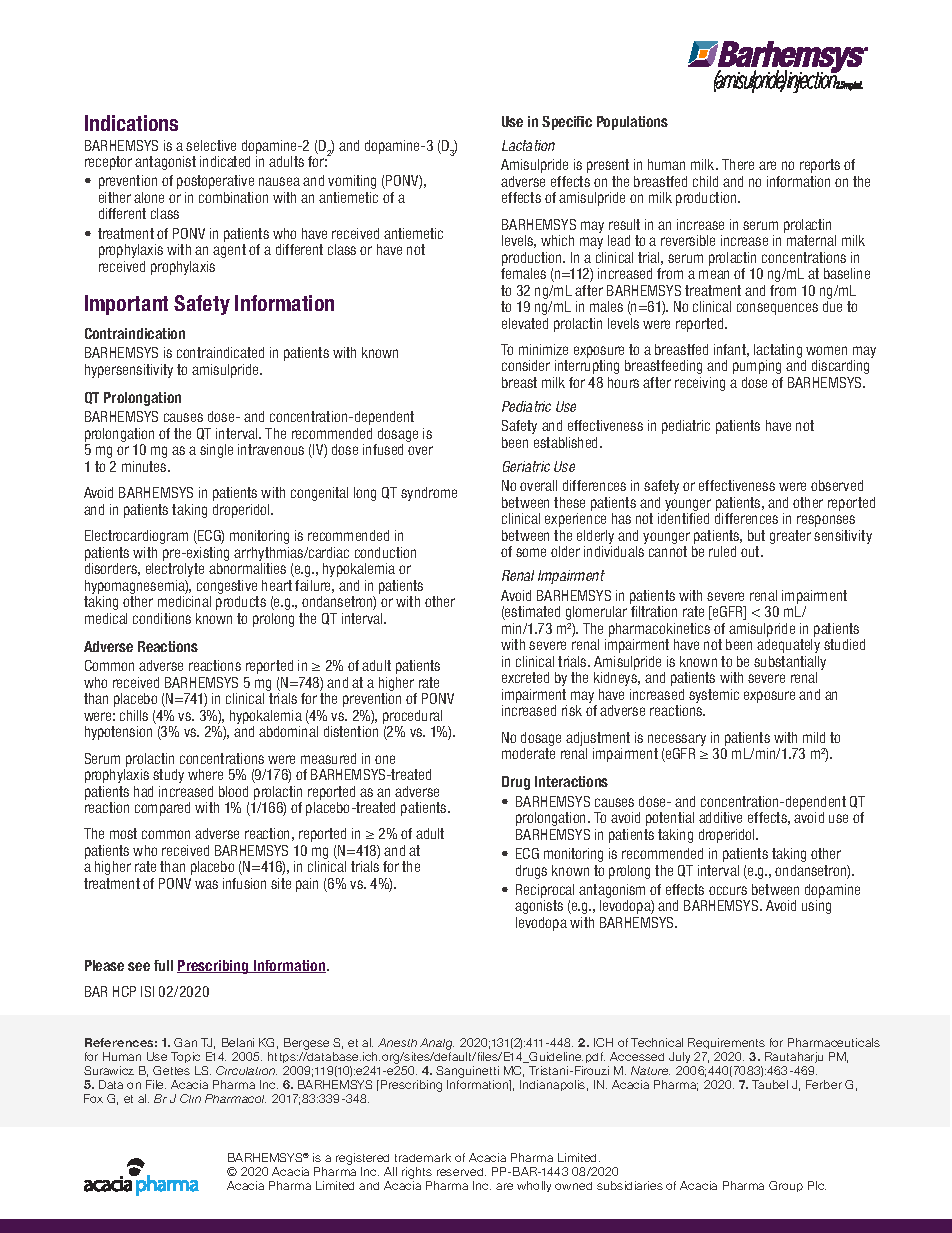 The width and height of the screenshot is (952, 1233). Describe the element at coordinates (528, 145) in the screenshot. I see `Lactation` at that location.
